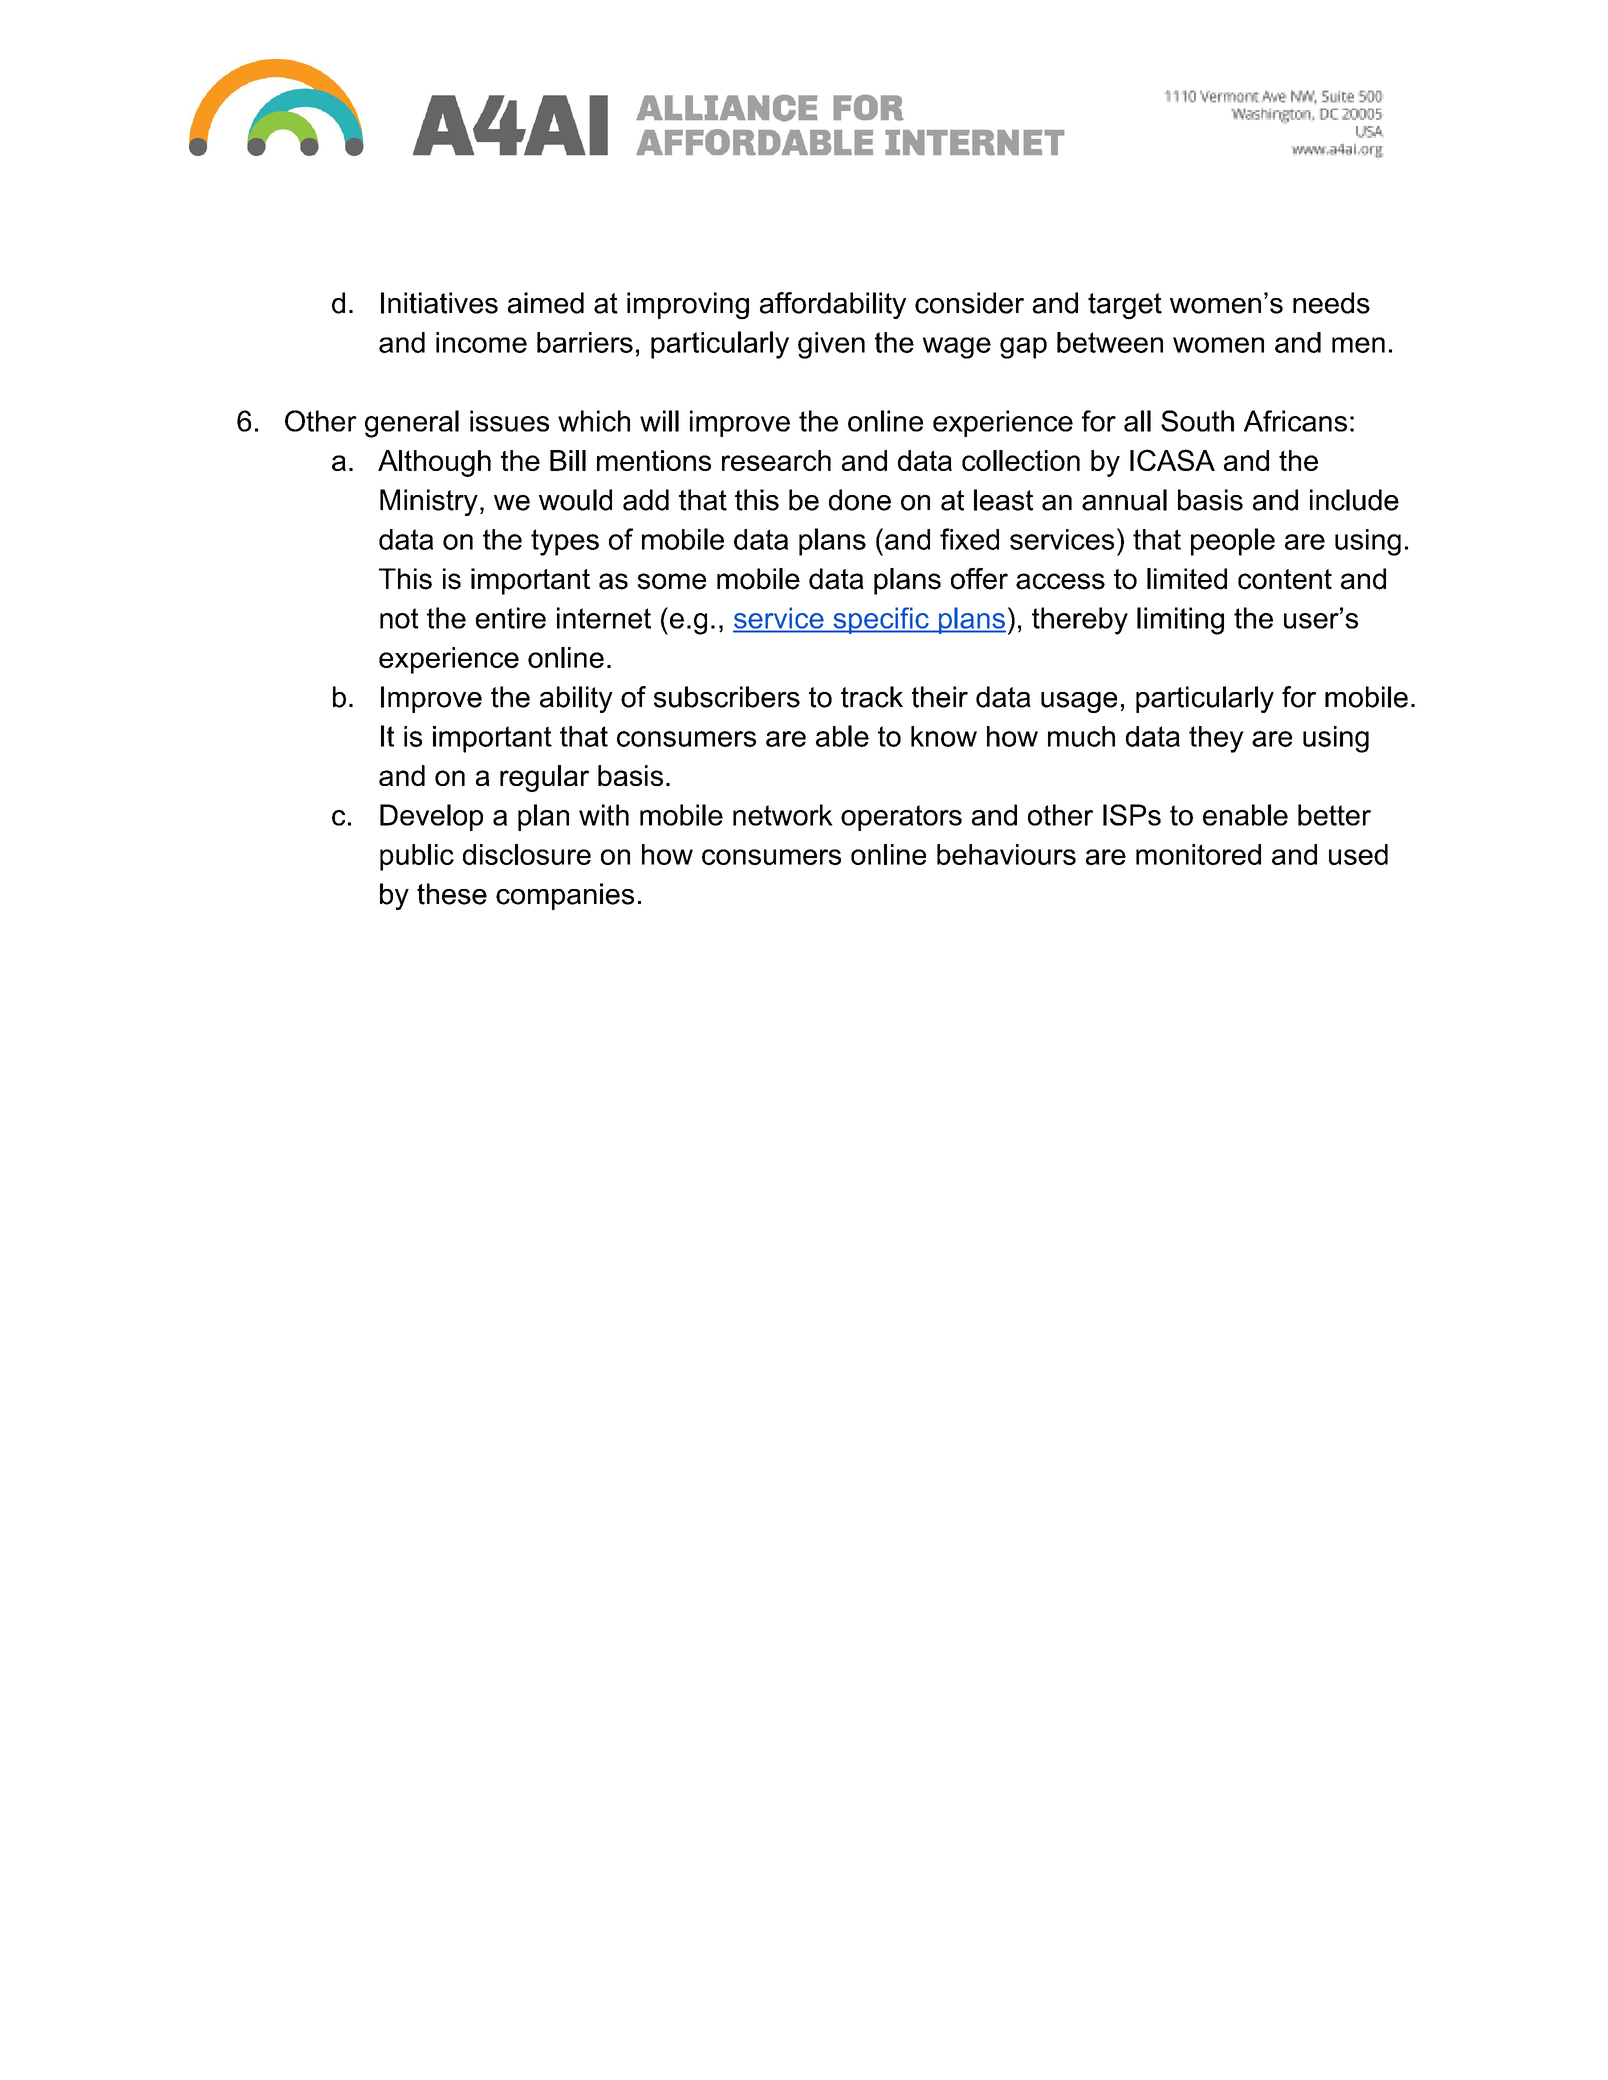 This screenshot has width=1608, height=2080. Describe the element at coordinates (546, 303) in the screenshot. I see `aimed` at that location.
